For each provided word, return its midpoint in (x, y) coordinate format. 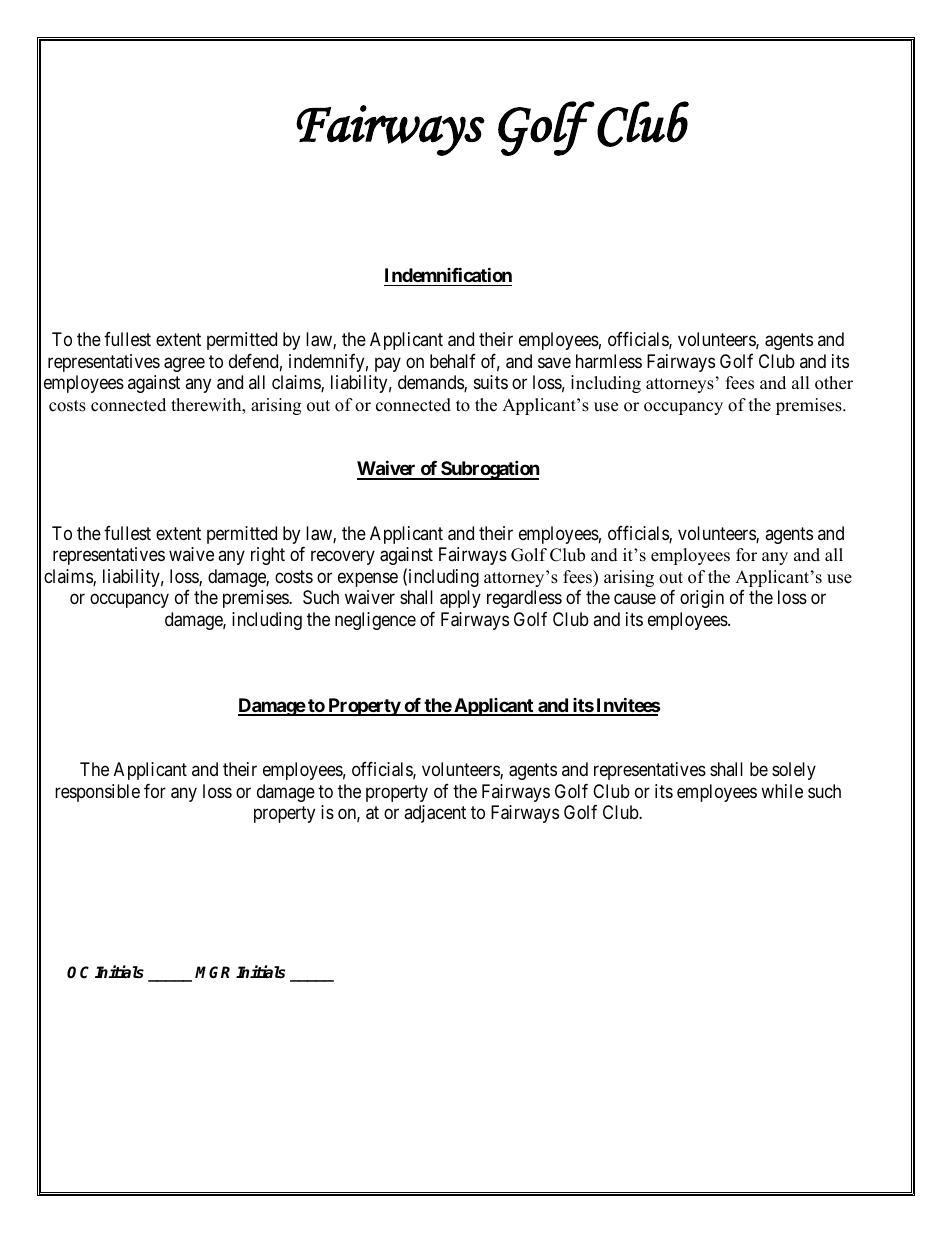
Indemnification (448, 274)
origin (702, 599)
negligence (375, 621)
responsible (97, 793)
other (834, 383)
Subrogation (489, 470)
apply (460, 599)
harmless (609, 361)
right (268, 556)
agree (184, 364)
